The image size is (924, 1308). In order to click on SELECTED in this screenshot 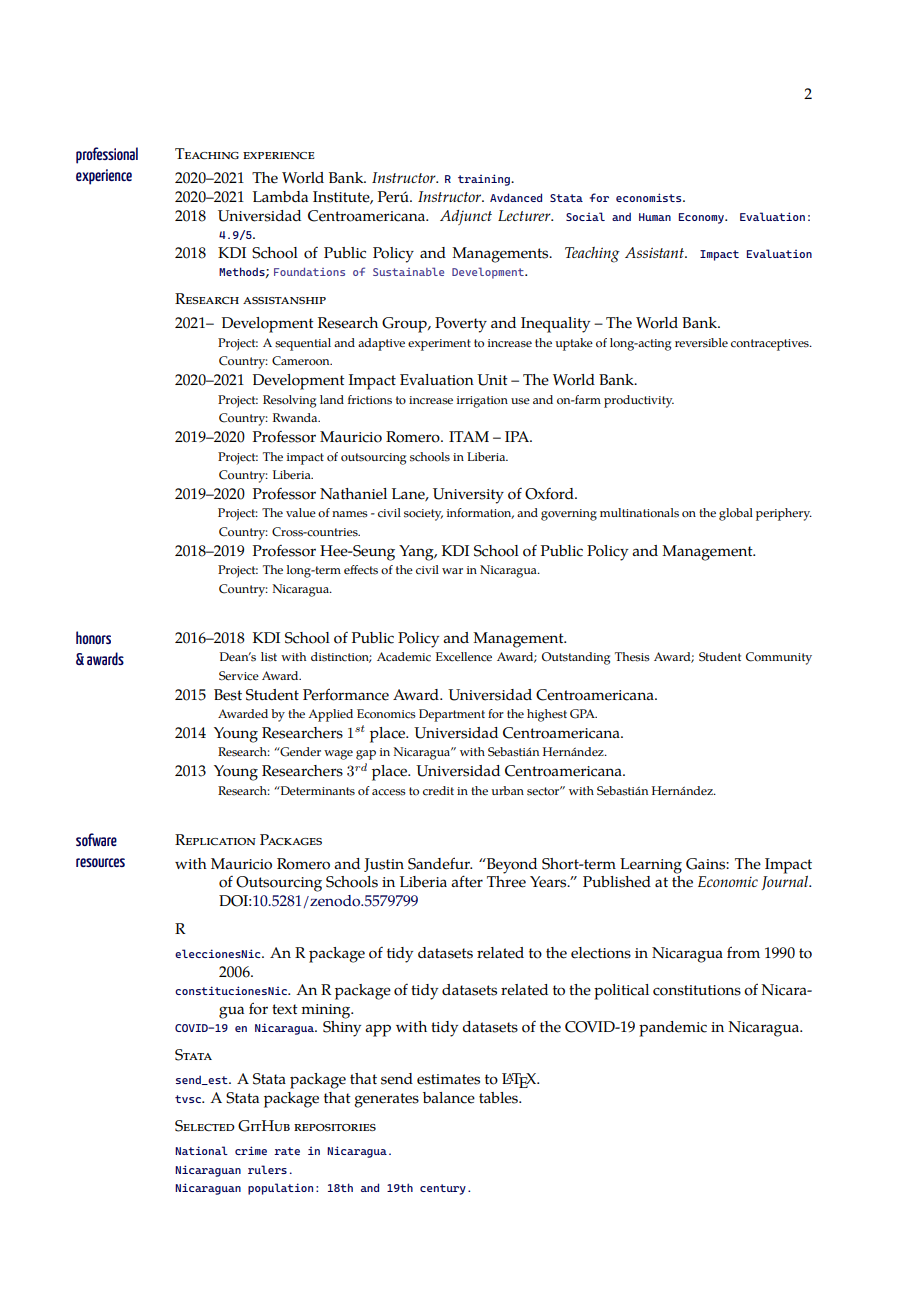, I will do `click(205, 1126)`.
